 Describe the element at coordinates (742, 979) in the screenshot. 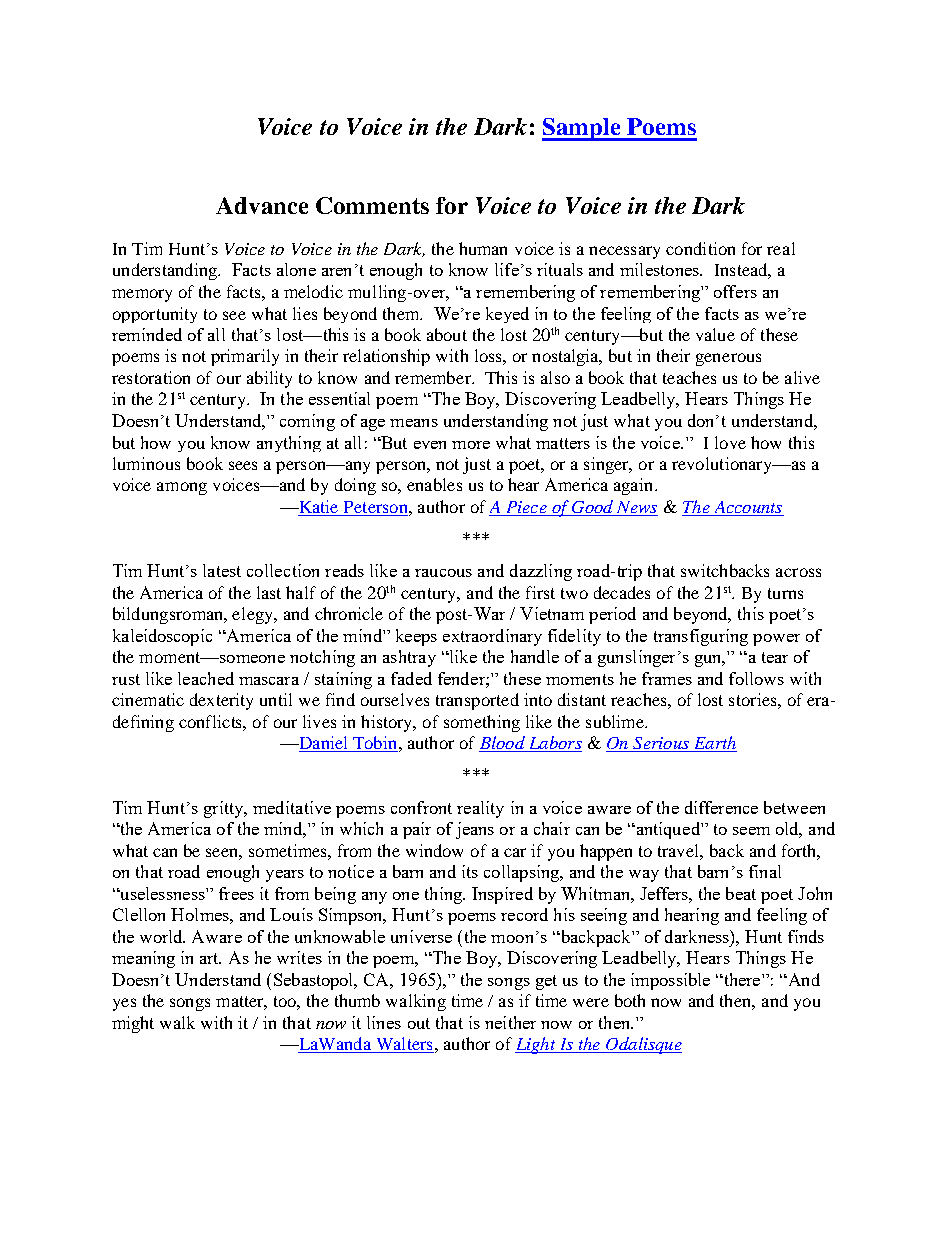

I see `there` at that location.
